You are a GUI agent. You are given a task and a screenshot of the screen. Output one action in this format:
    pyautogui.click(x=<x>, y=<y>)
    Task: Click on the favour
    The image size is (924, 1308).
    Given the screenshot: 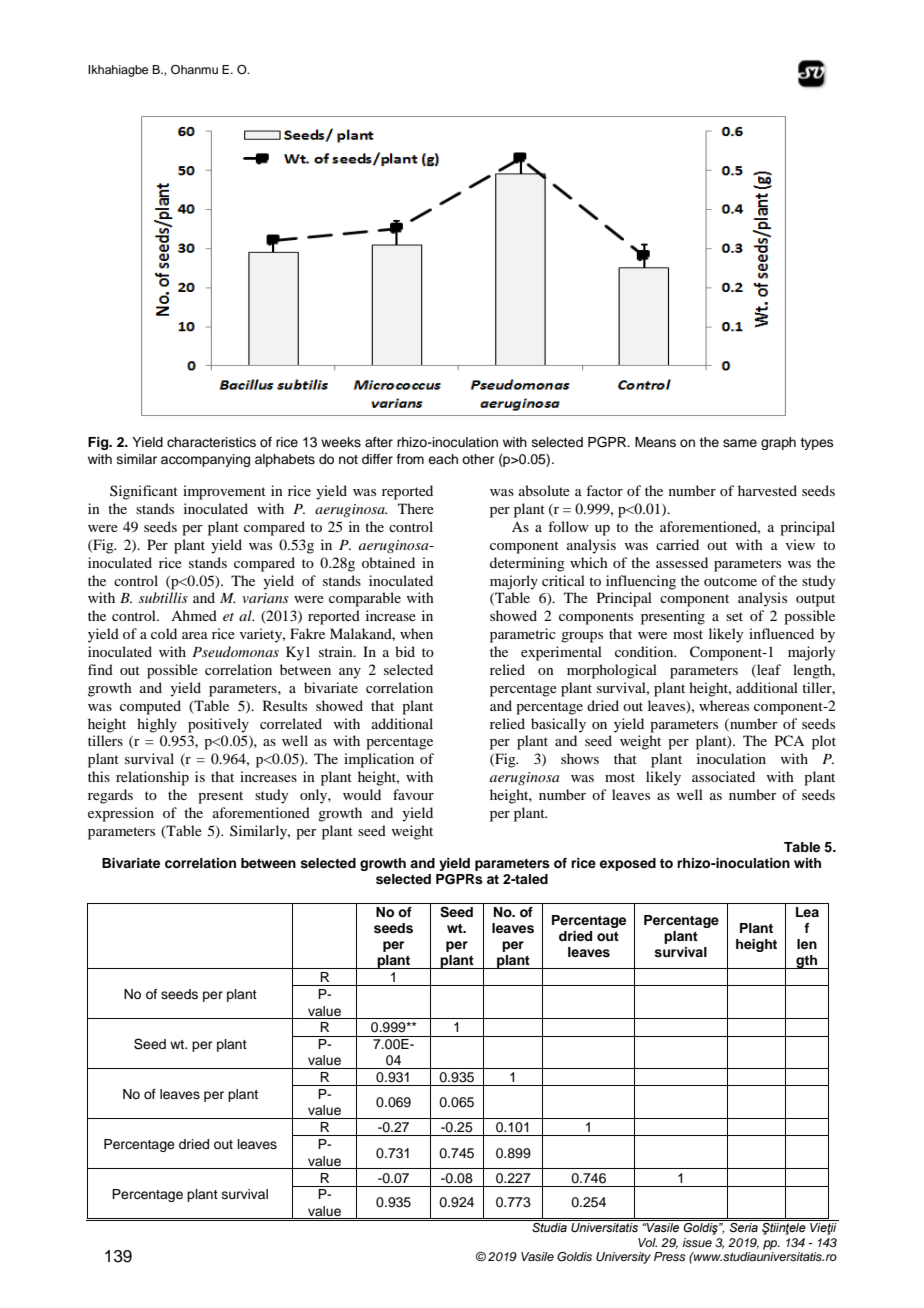 What is the action you would take?
    pyautogui.click(x=413, y=794)
